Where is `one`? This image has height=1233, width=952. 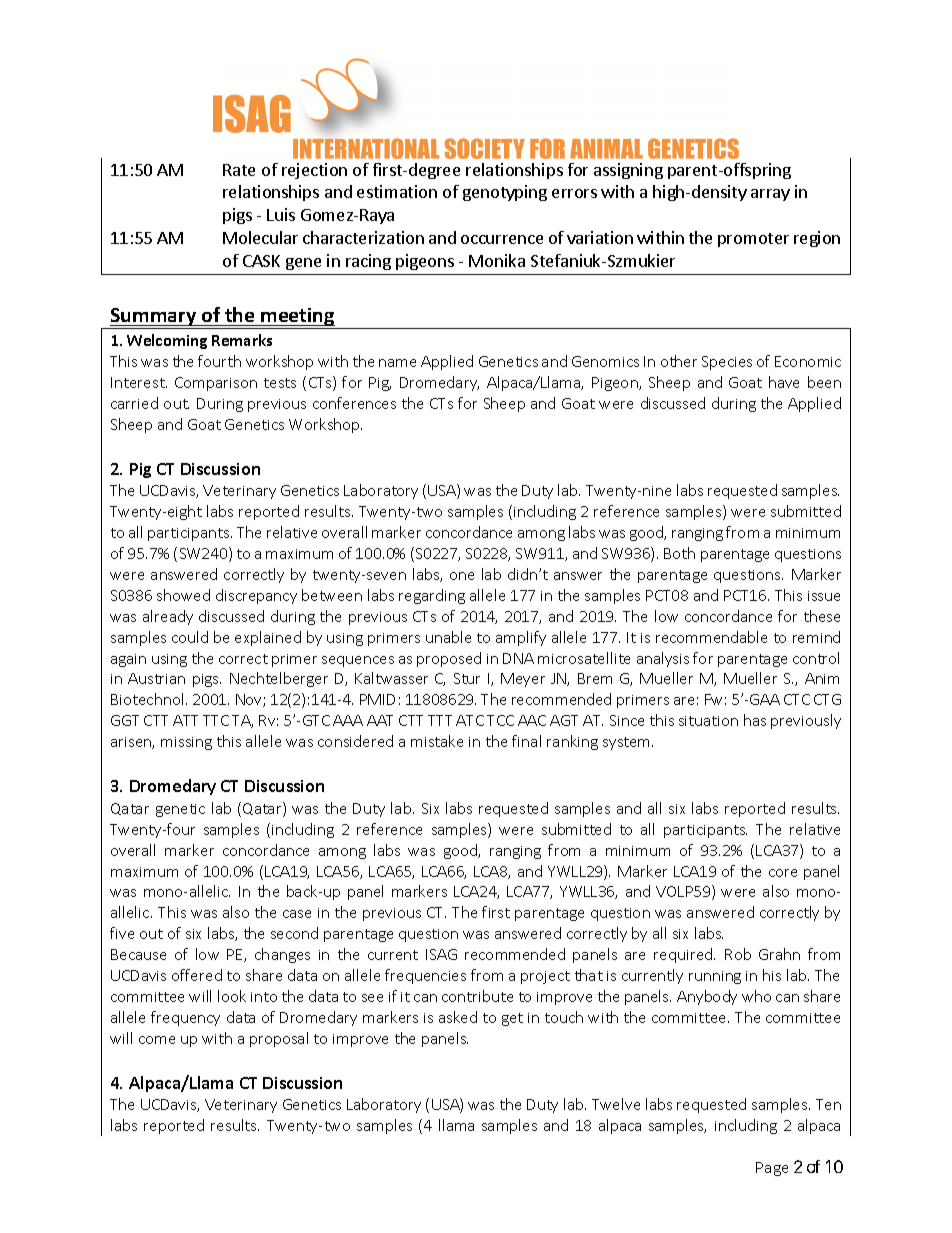 one is located at coordinates (462, 576).
